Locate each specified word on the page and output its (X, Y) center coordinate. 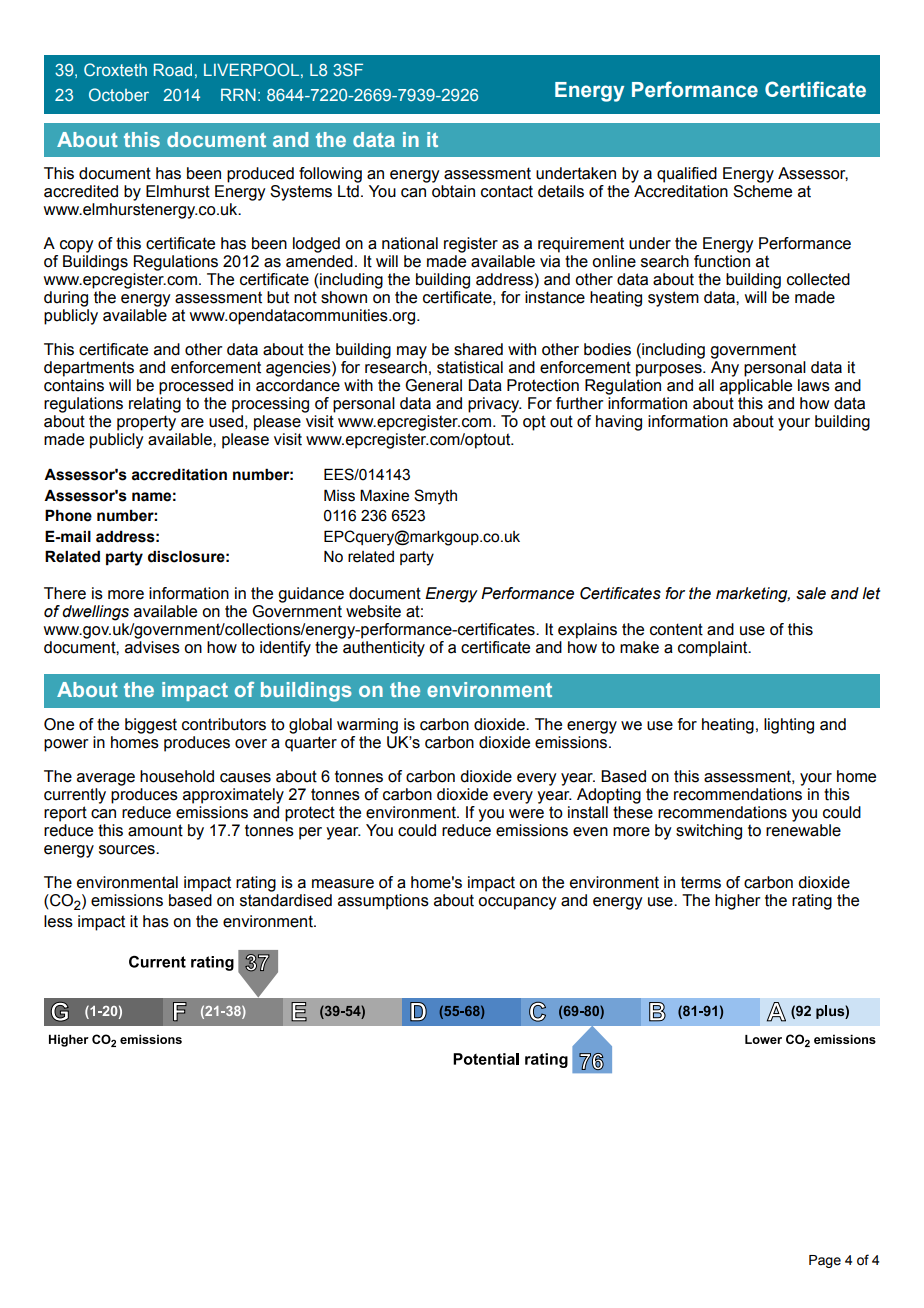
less (58, 921)
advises (152, 647)
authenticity (384, 649)
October (119, 94)
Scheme (762, 191)
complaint (714, 649)
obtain (453, 191)
